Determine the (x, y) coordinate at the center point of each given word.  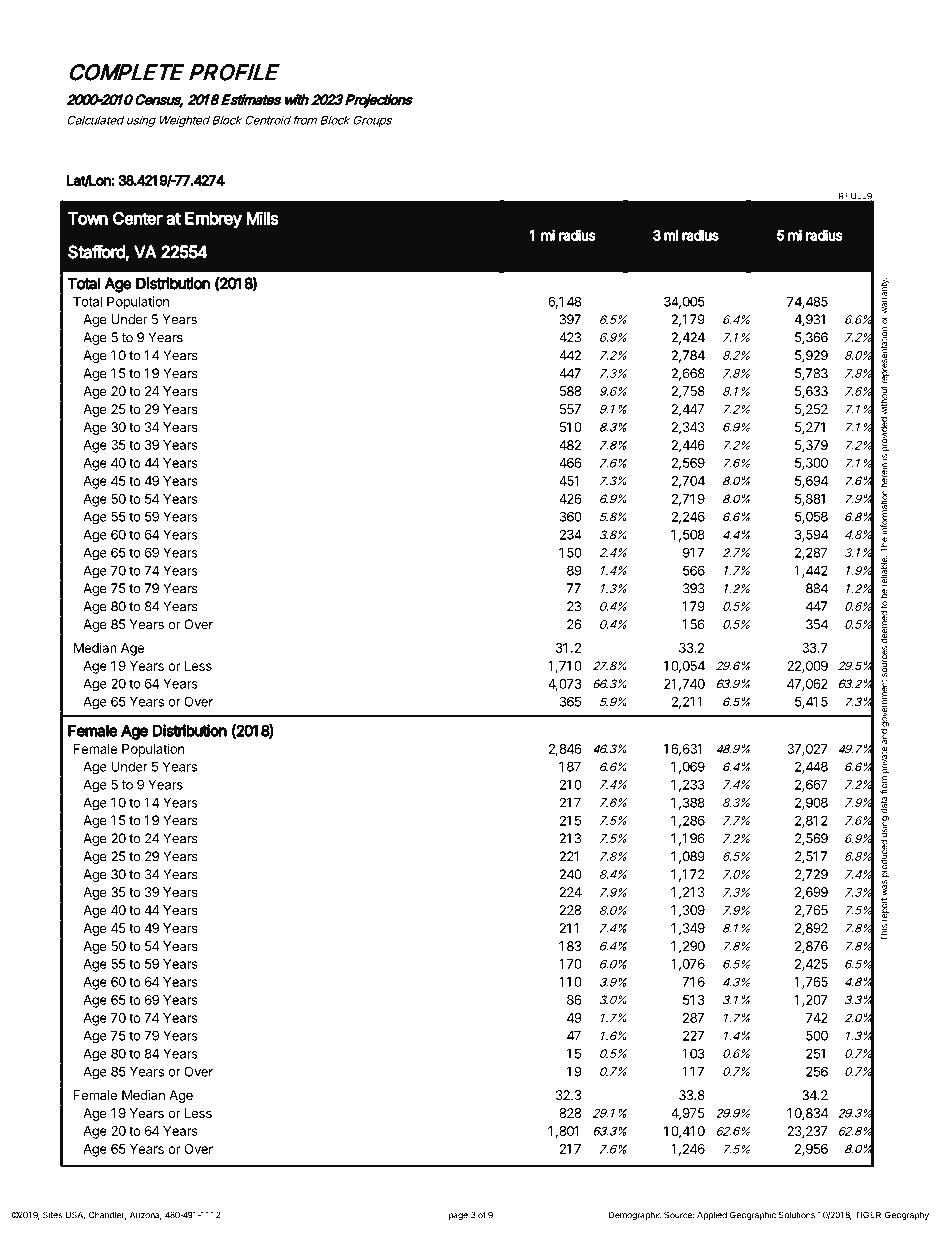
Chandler (107, 1215)
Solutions (797, 1215)
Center (138, 218)
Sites (52, 1215)
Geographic (753, 1215)
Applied (712, 1215)
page (458, 1216)
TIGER (868, 1215)
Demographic (635, 1215)
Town (88, 218)
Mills (262, 218)
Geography (907, 1215)
